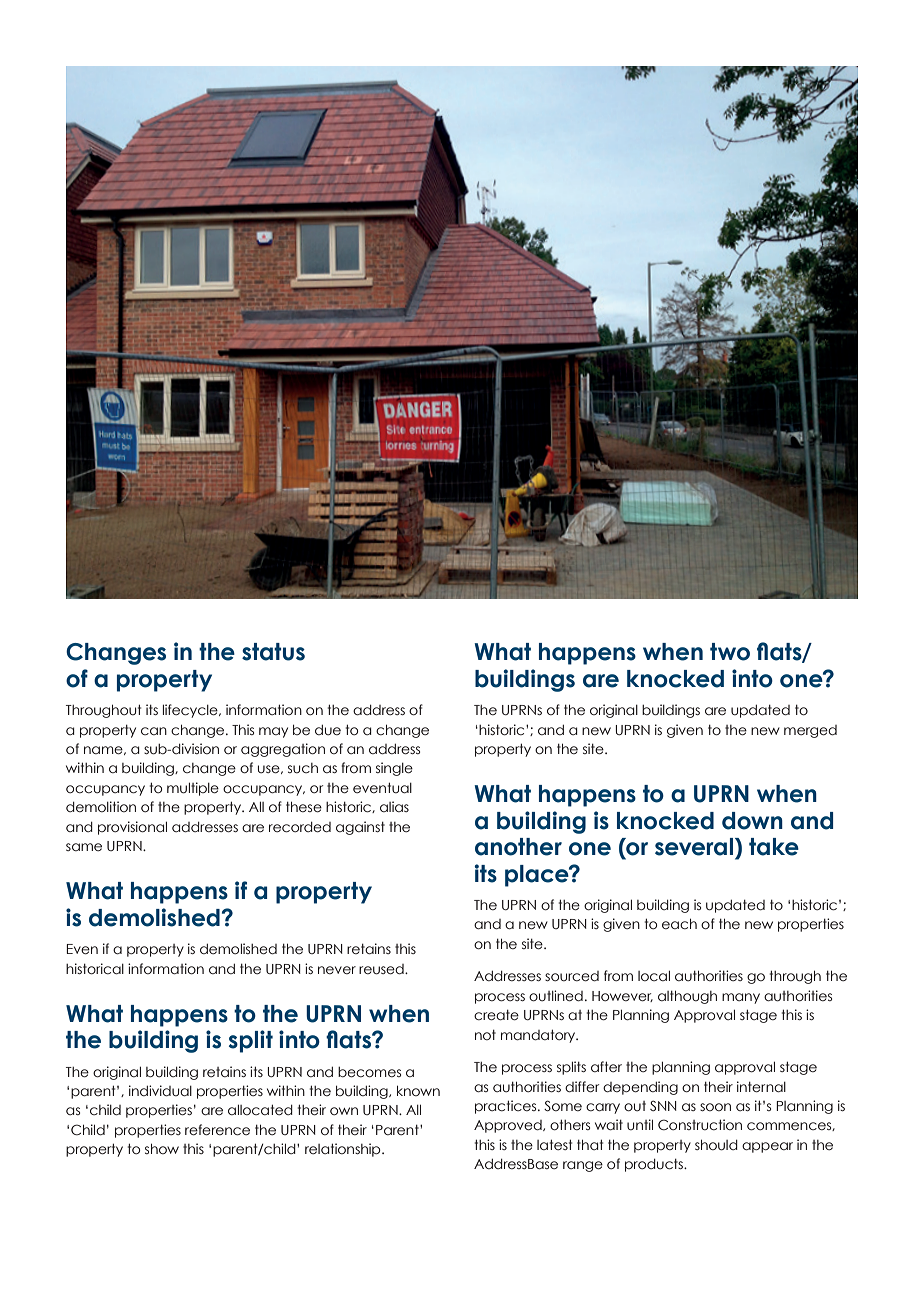 Image resolution: width=924 pixels, height=1308 pixels. Describe the element at coordinates (741, 998) in the screenshot. I see `many` at that location.
